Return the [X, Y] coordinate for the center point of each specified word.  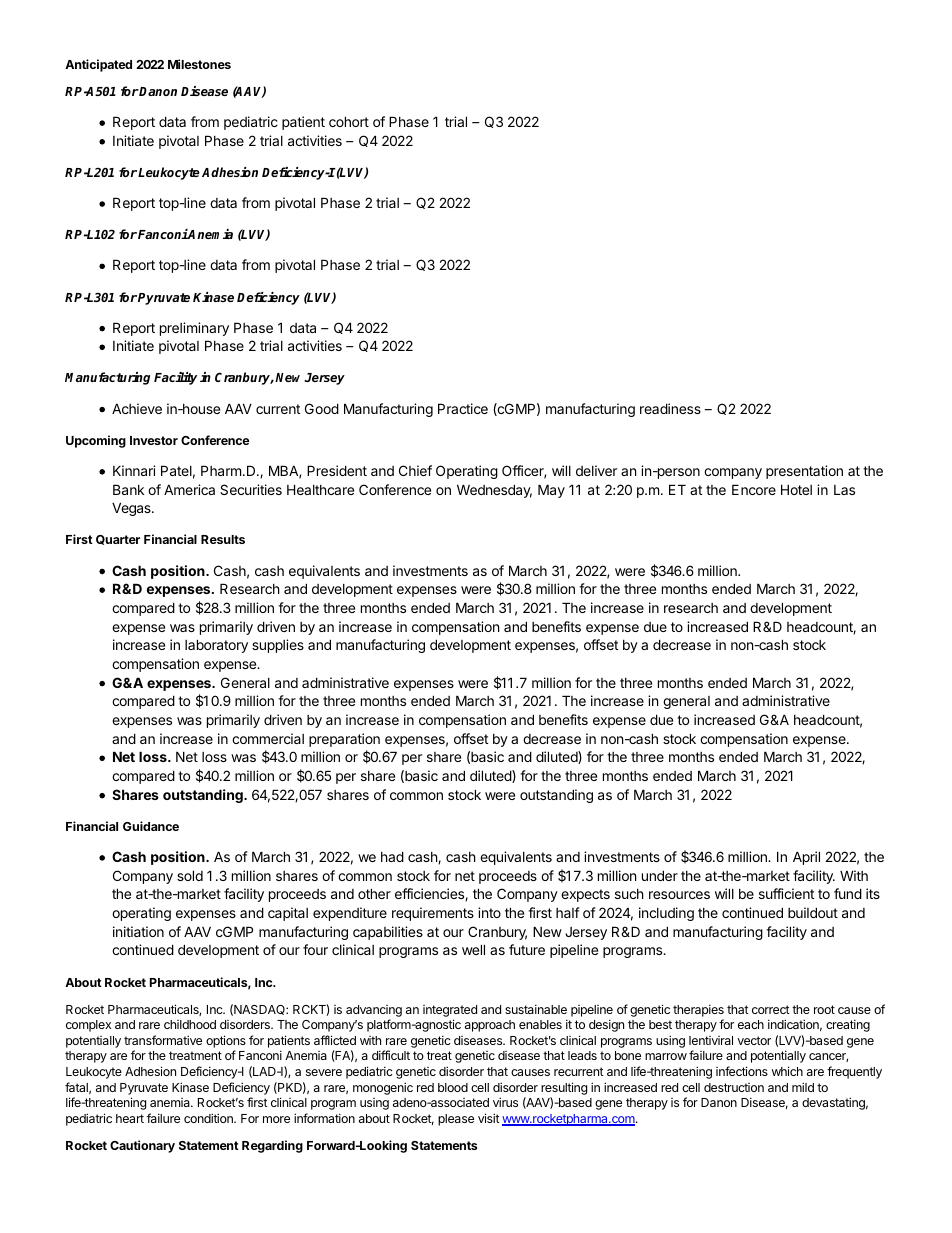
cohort [349, 121]
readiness [670, 408]
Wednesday [494, 491]
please [456, 1120]
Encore [754, 489]
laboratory [216, 646]
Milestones [199, 64]
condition [209, 1118]
